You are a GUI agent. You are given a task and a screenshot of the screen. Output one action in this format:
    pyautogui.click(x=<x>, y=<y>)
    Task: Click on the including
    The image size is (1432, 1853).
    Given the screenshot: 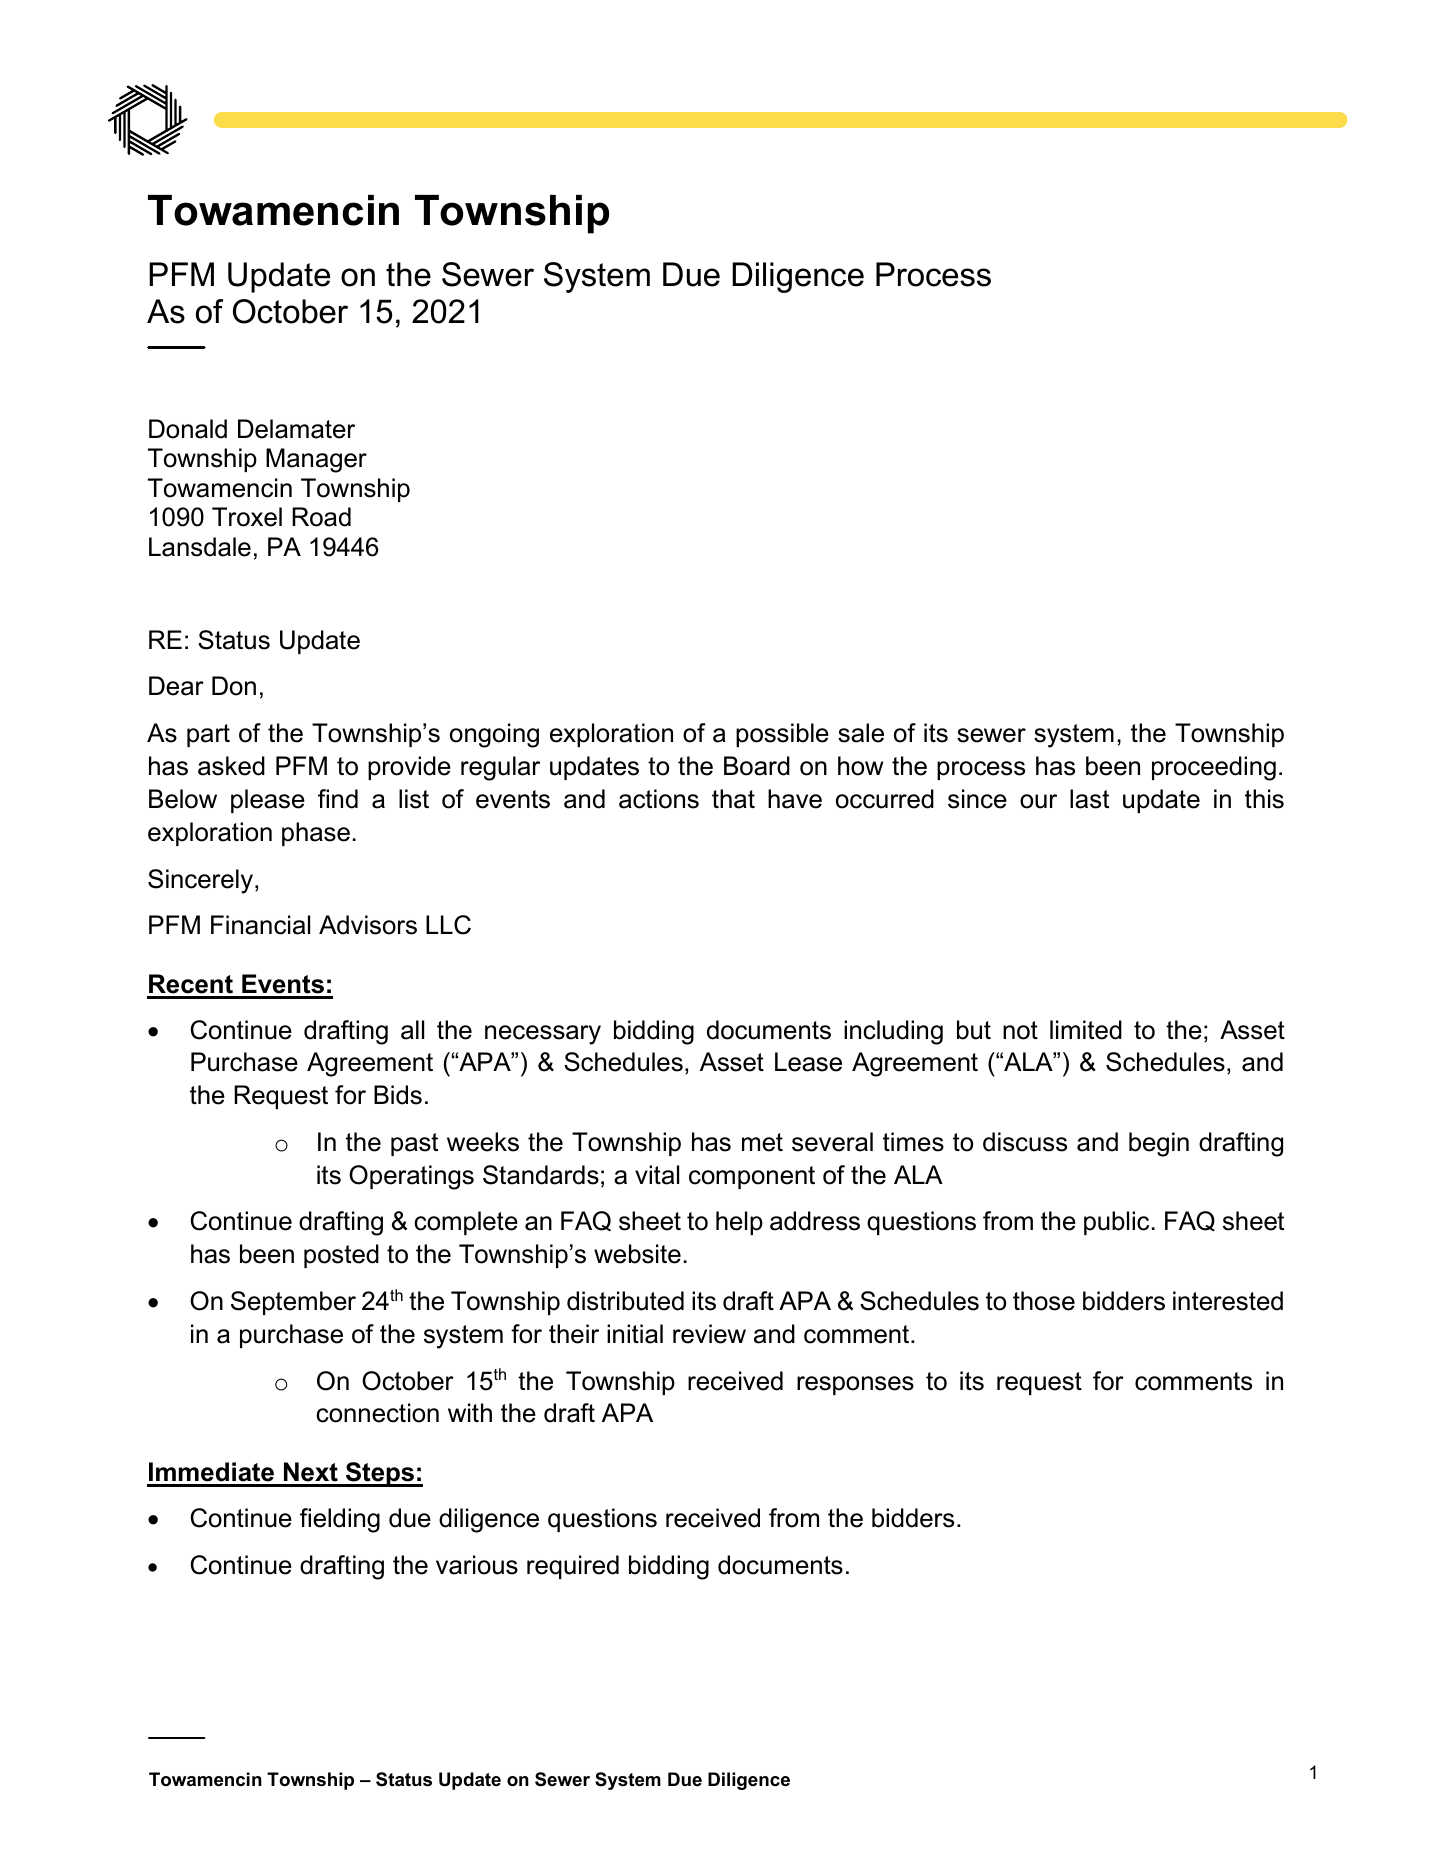 What is the action you would take?
    pyautogui.click(x=893, y=1032)
